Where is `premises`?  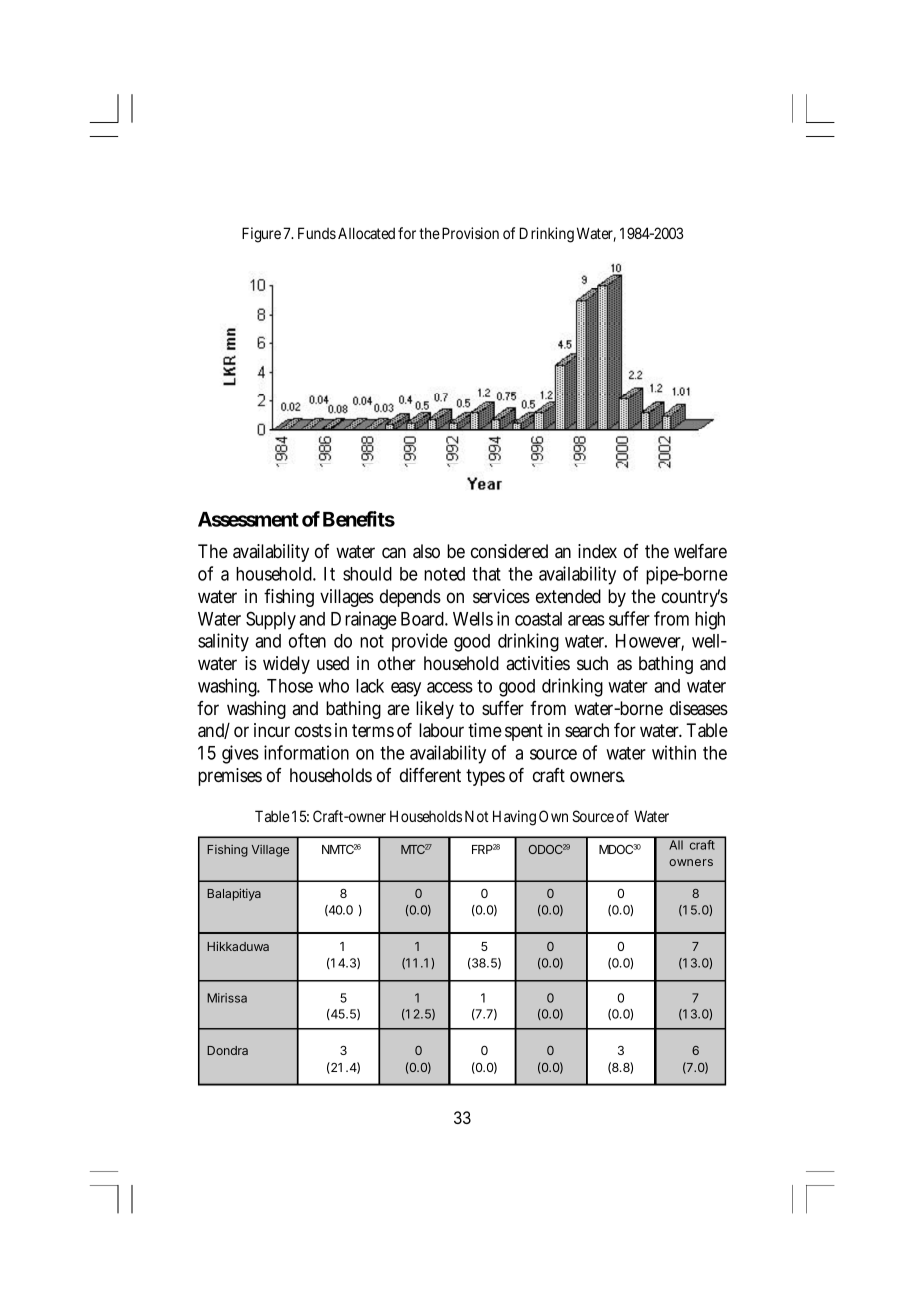 premises is located at coordinates (230, 777).
